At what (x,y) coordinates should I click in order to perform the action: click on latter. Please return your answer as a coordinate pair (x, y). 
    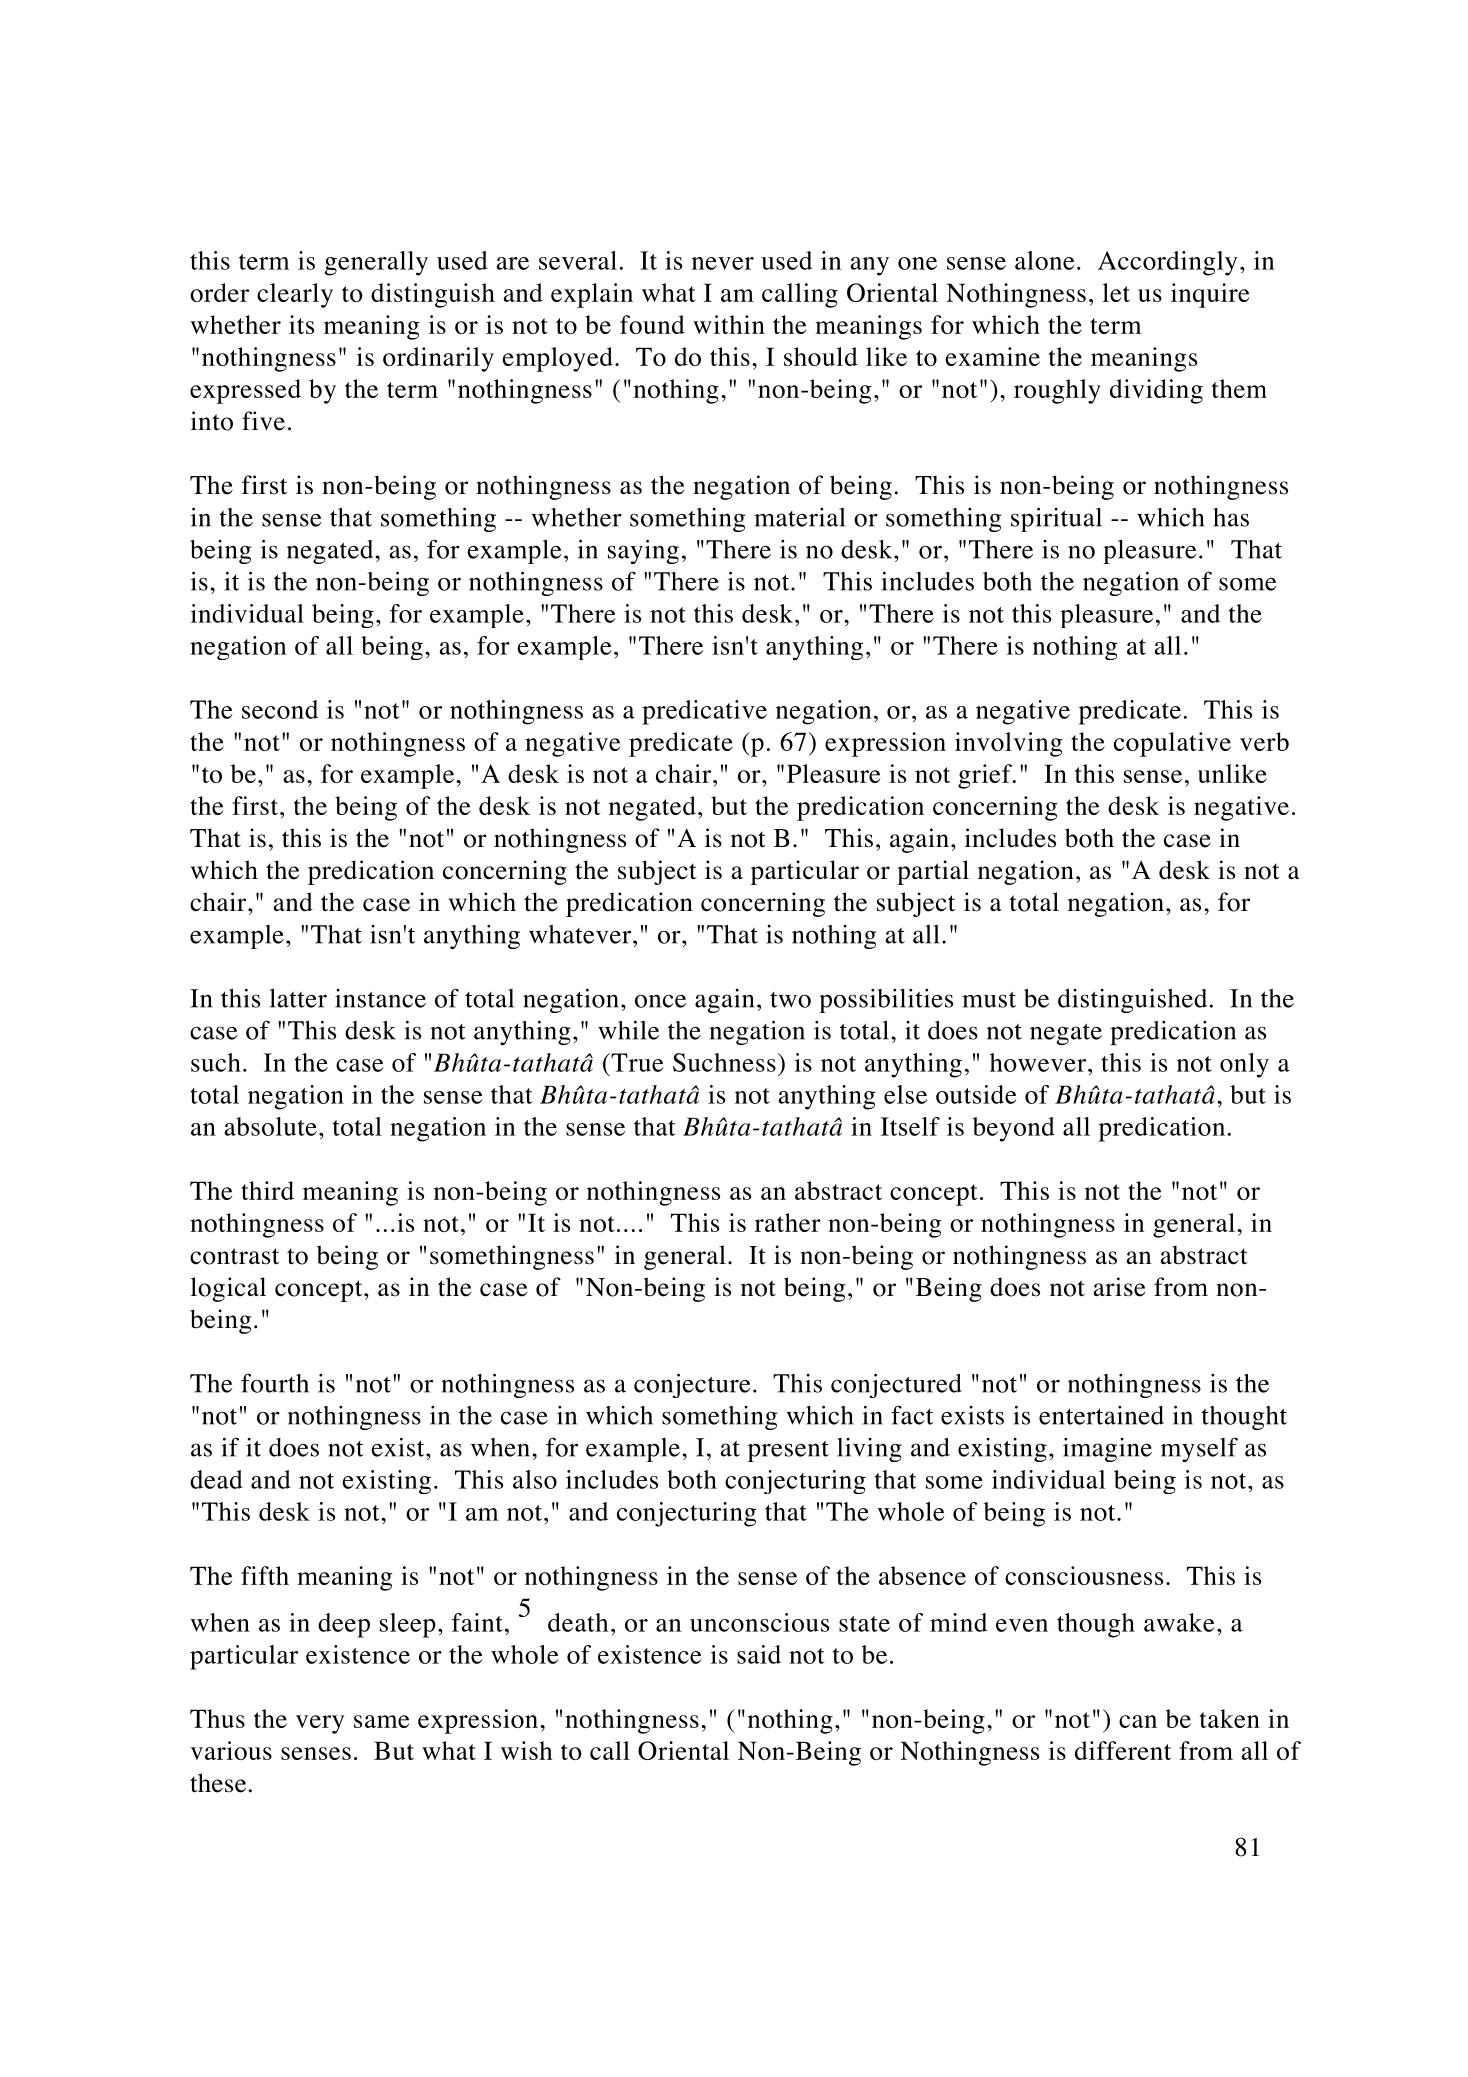
    Looking at the image, I should click on (298, 998).
